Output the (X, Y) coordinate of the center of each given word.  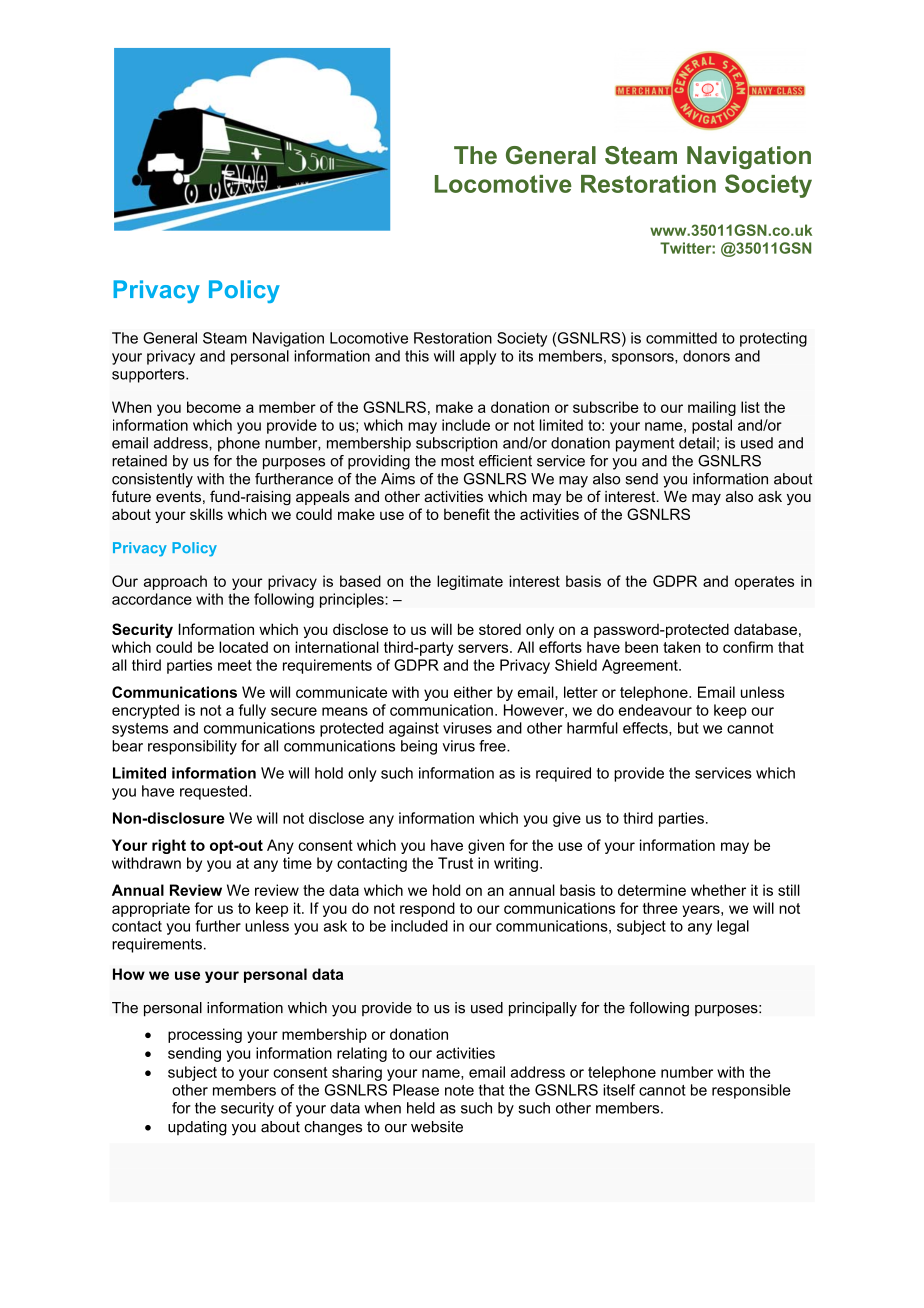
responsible (751, 1091)
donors (706, 356)
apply (478, 357)
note (459, 1090)
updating (197, 1128)
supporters (149, 375)
